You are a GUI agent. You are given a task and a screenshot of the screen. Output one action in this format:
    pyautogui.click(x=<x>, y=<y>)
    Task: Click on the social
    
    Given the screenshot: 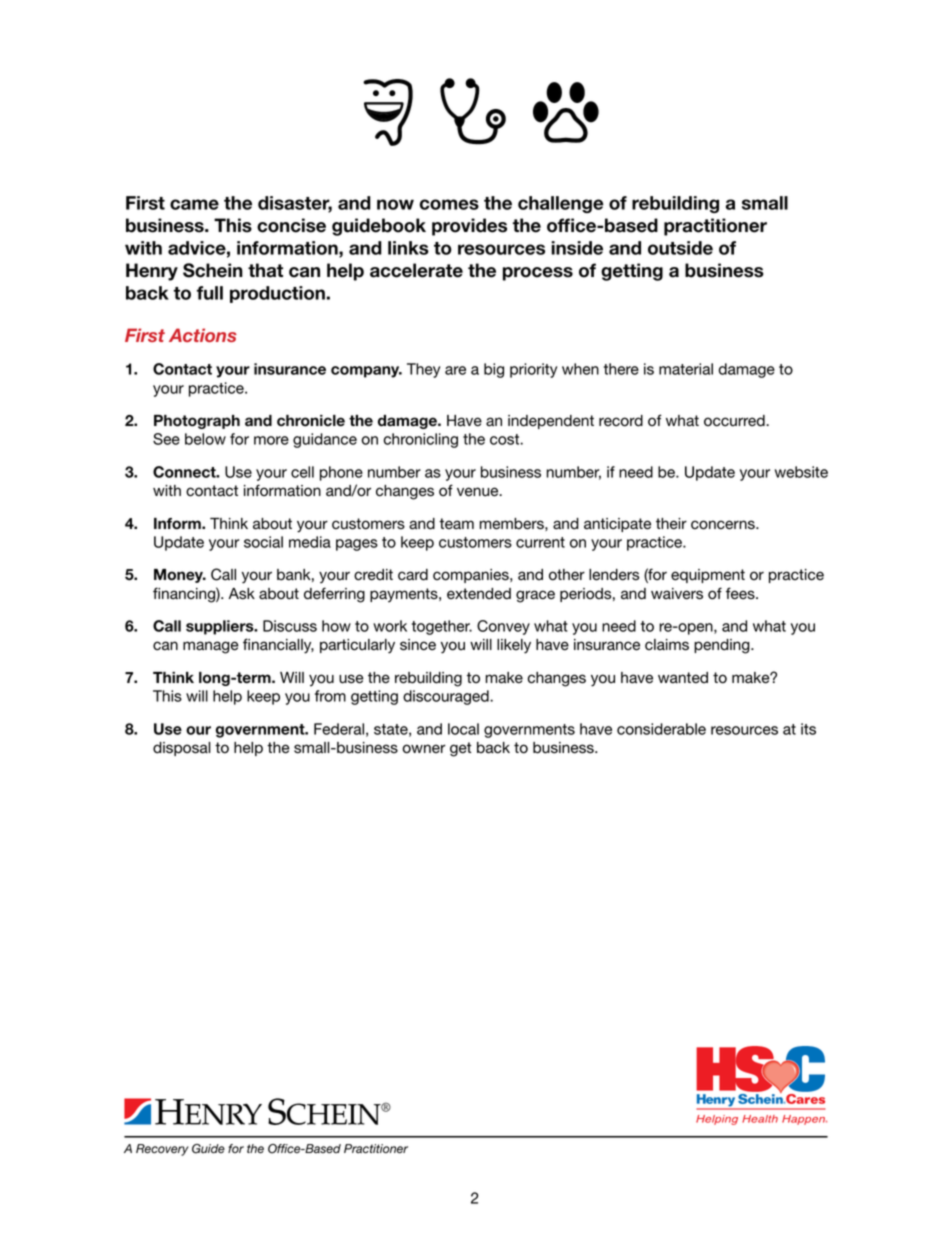 What is the action you would take?
    pyautogui.click(x=263, y=542)
